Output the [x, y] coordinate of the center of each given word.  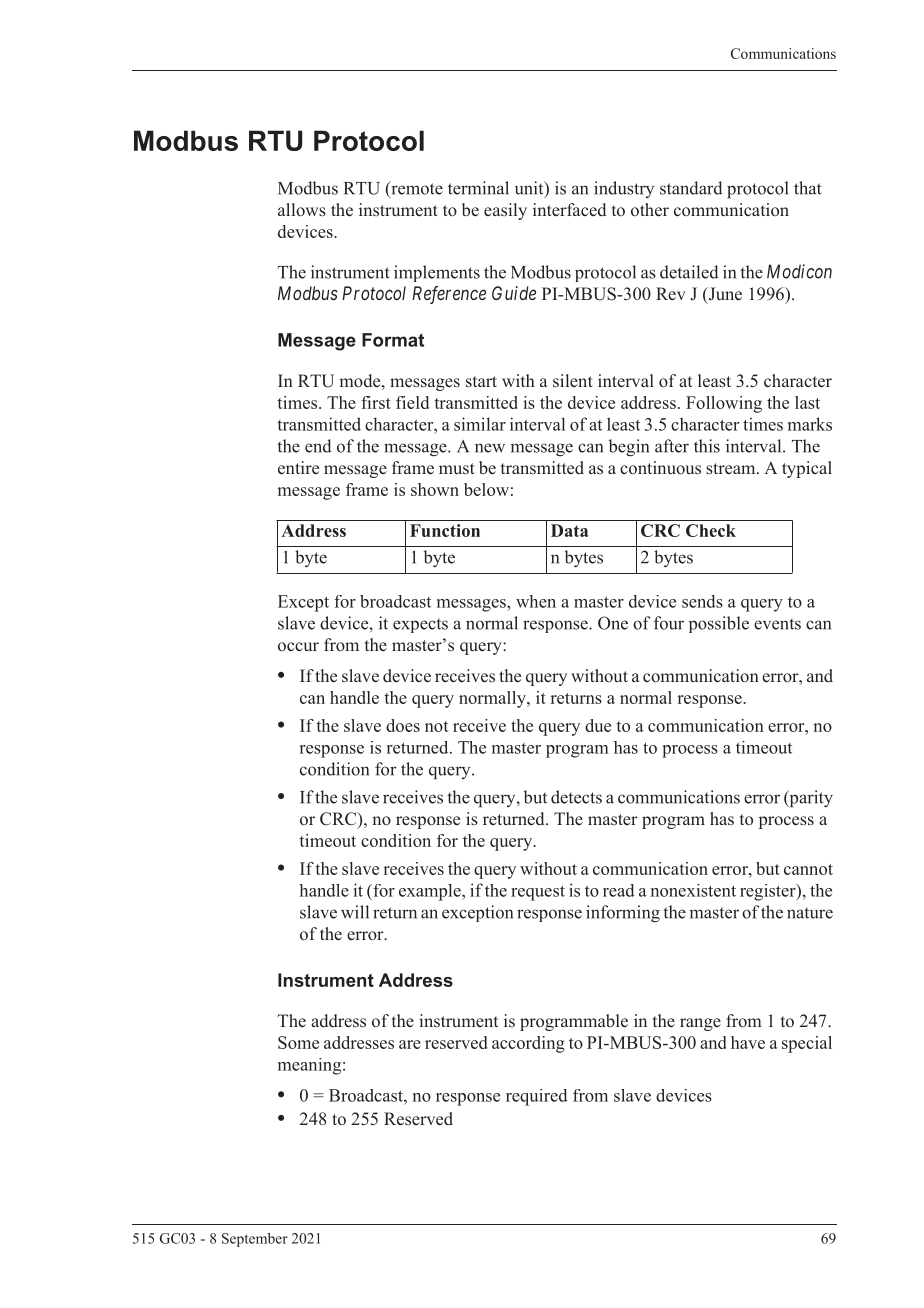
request [538, 893]
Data [569, 530]
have [748, 1042]
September [255, 1240]
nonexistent [693, 890]
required [537, 1097]
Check [711, 530]
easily [505, 211]
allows [302, 210]
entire [298, 468]
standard [691, 188]
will [355, 912]
